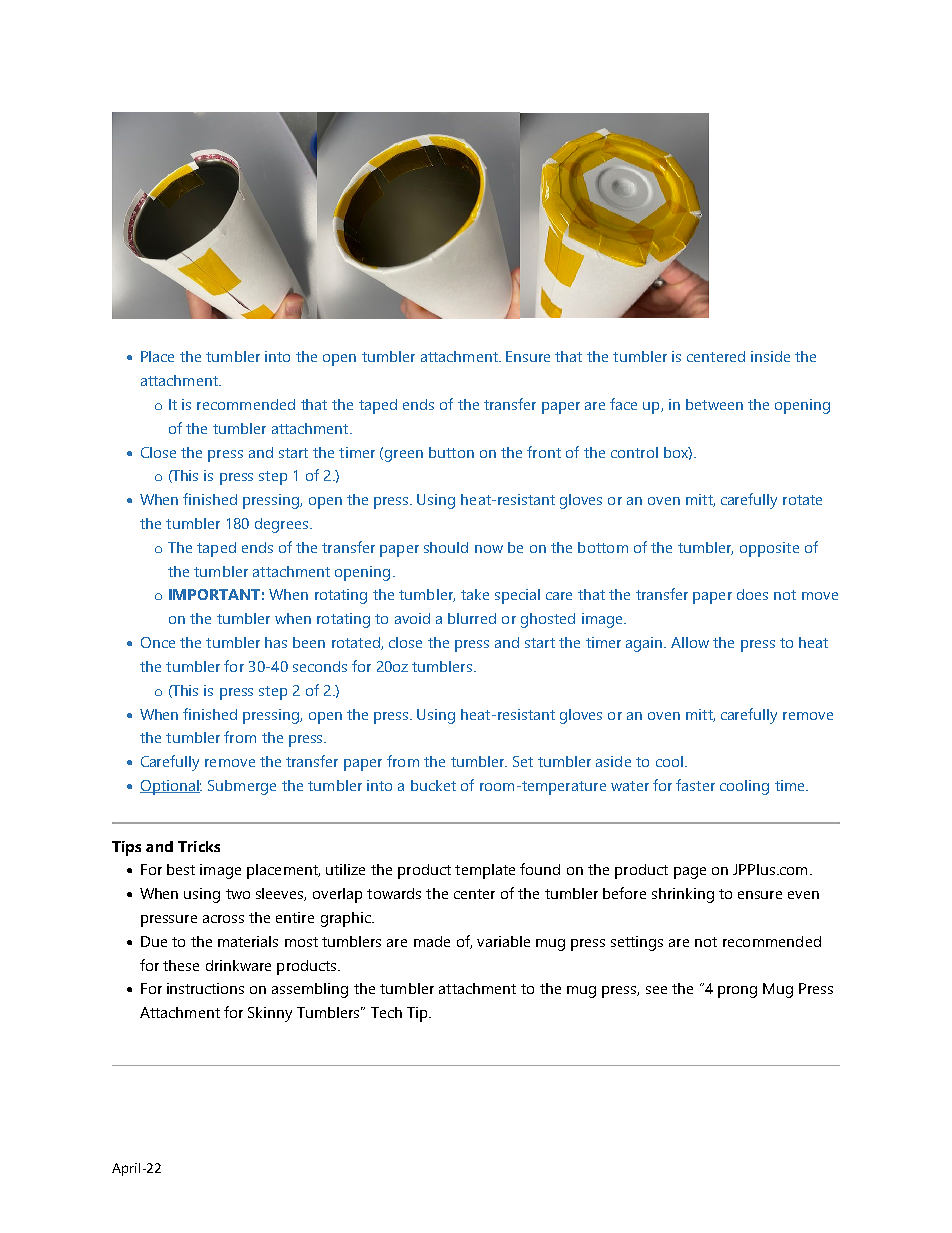  Describe the element at coordinates (281, 525) in the screenshot. I see `degrees` at that location.
